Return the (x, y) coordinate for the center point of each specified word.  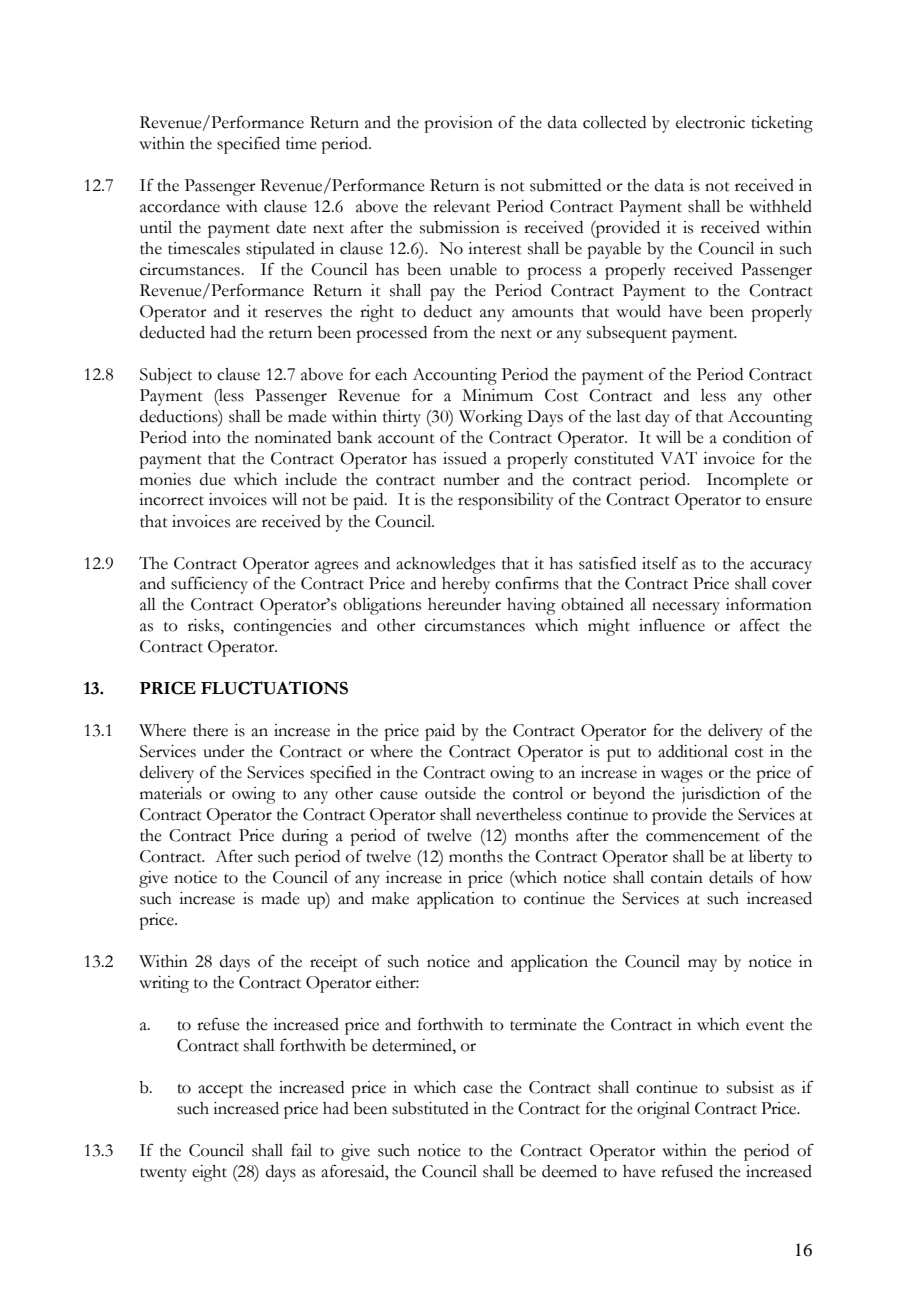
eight (209, 1173)
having (531, 606)
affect (760, 625)
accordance (180, 206)
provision (458, 124)
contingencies (282, 627)
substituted (430, 1108)
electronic (710, 122)
